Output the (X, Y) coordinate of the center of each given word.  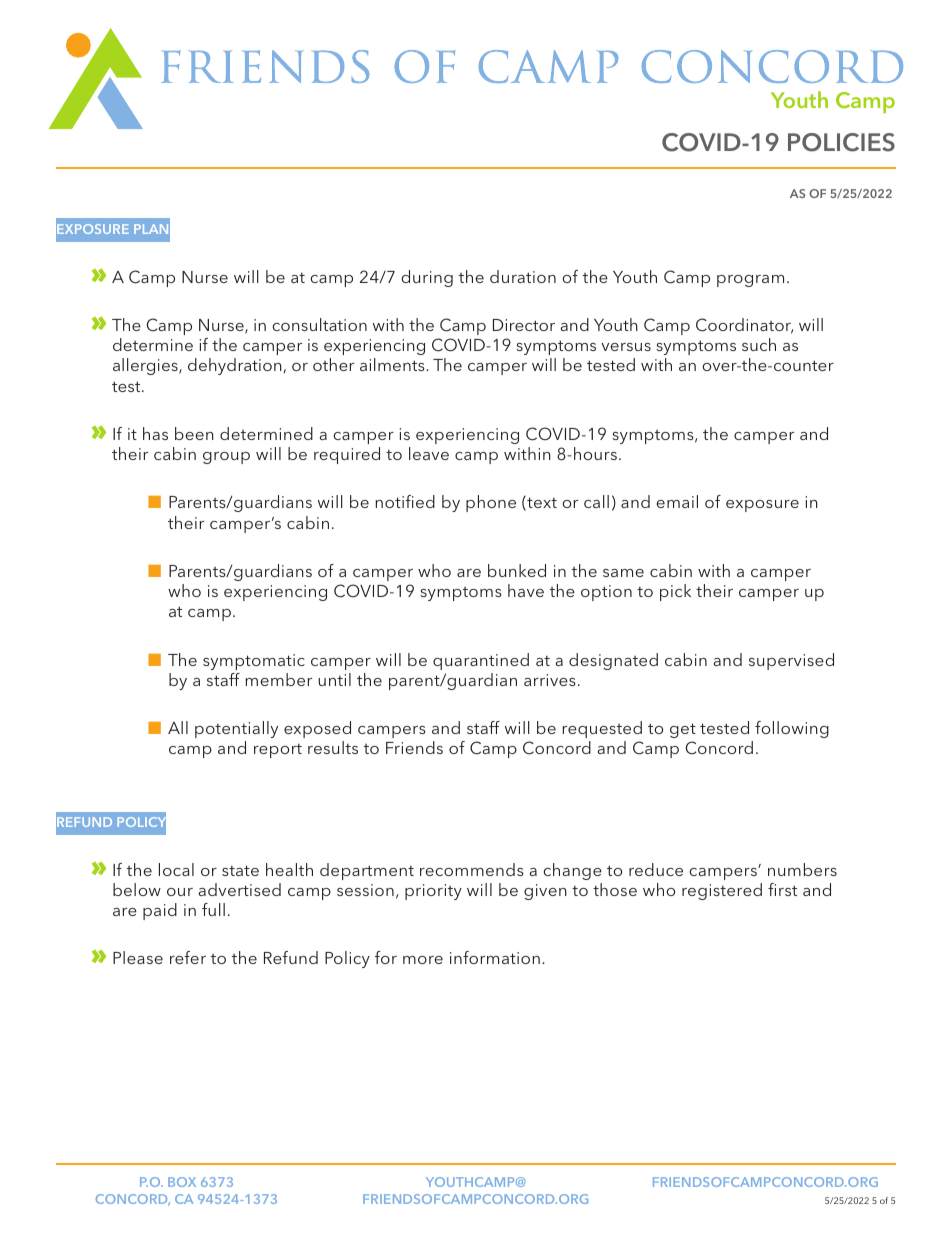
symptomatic (254, 662)
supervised (791, 661)
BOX (182, 1182)
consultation (320, 324)
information (495, 957)
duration (523, 276)
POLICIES (841, 142)
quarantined (481, 661)
